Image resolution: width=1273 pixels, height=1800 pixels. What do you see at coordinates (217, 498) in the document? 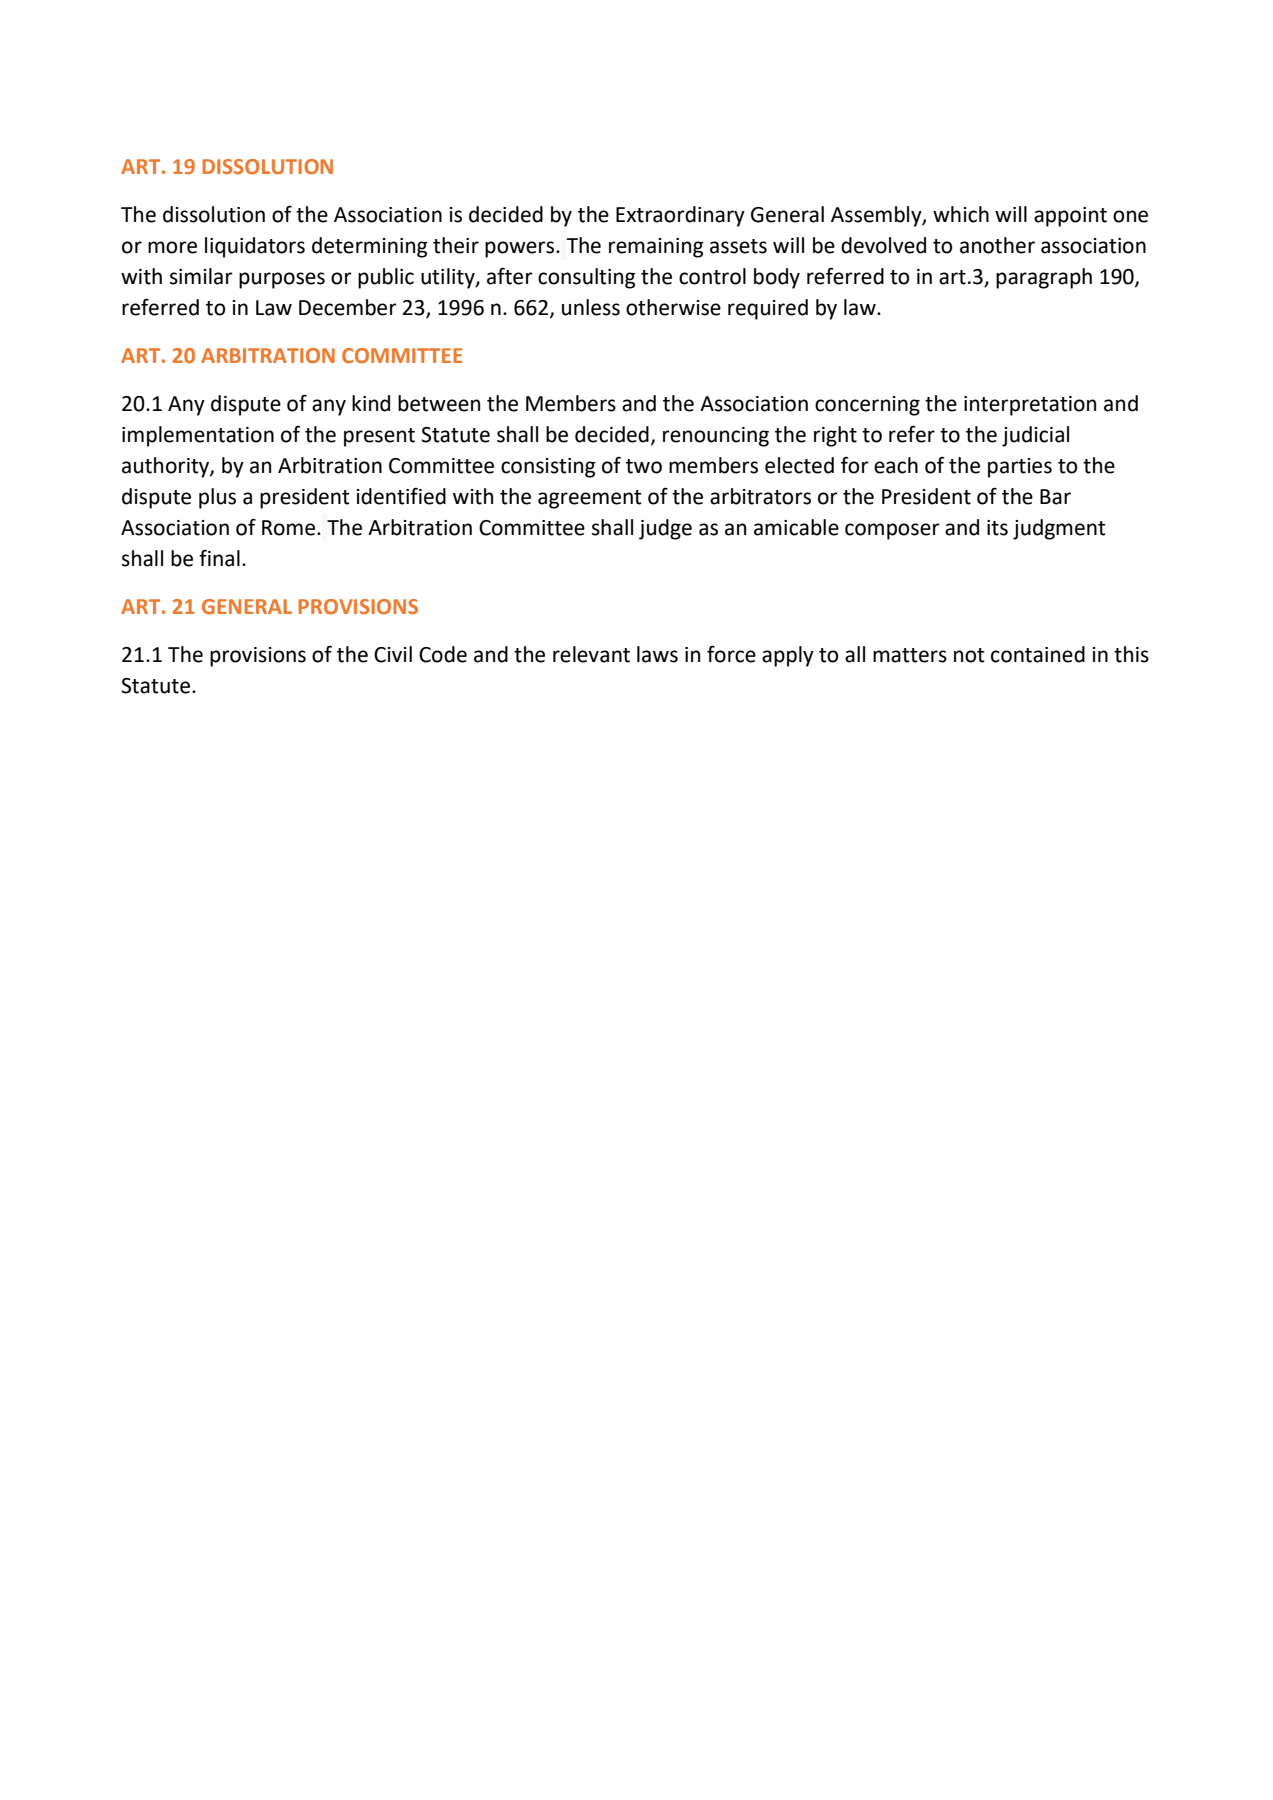
I see `plus` at bounding box center [217, 498].
